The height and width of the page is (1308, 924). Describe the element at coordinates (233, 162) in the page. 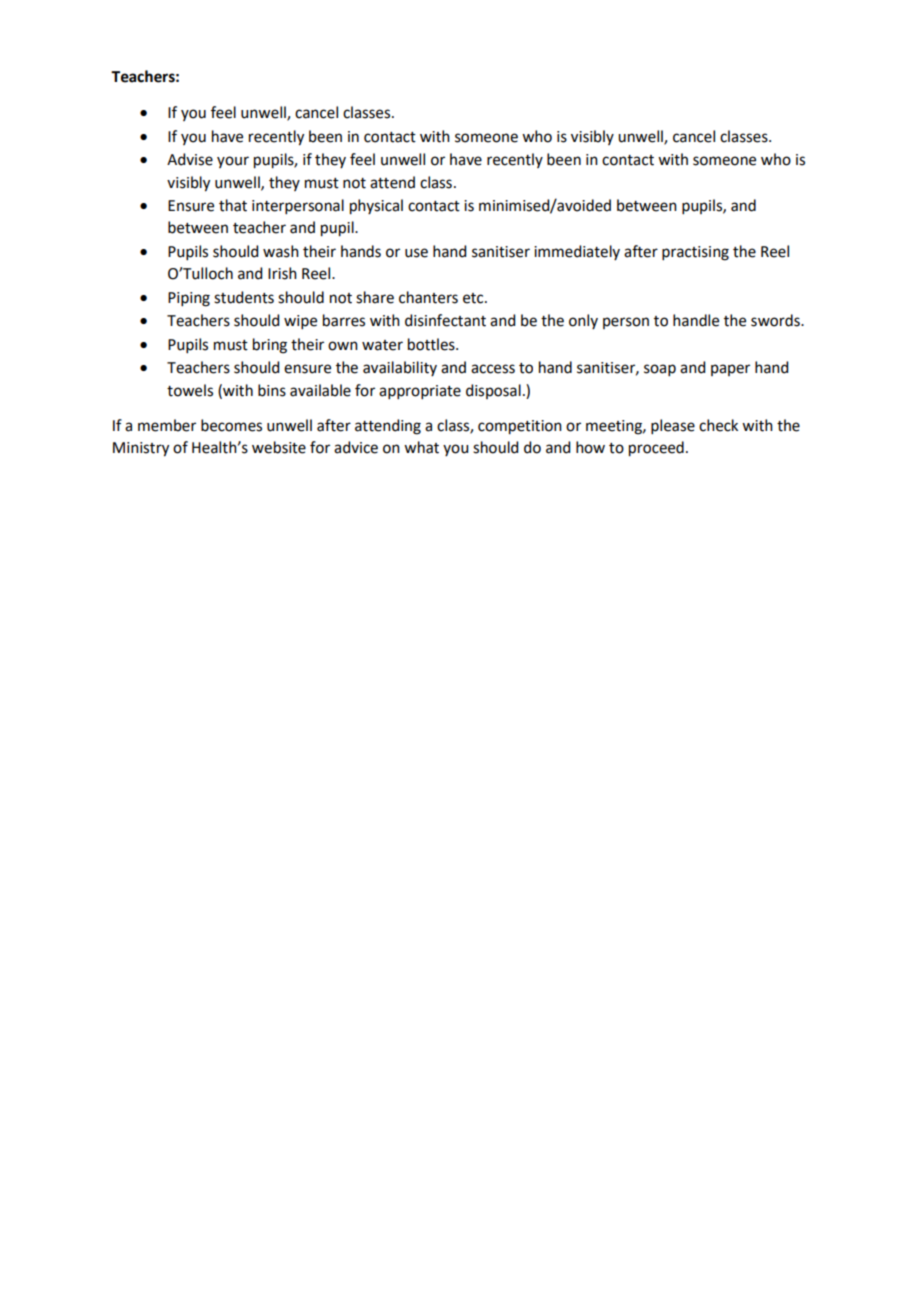

I see `your` at that location.
